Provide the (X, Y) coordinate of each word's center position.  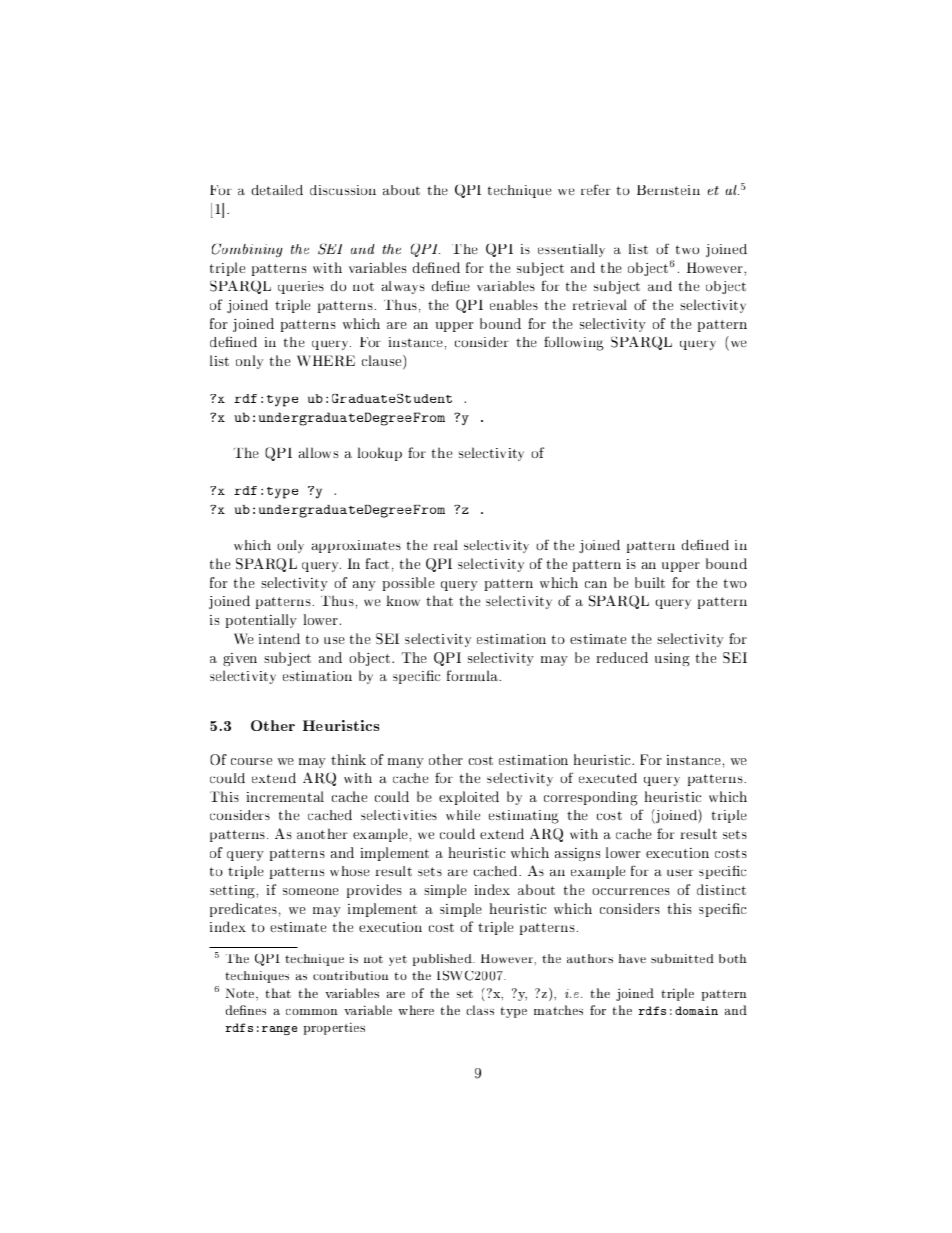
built (650, 582)
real (446, 545)
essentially (571, 250)
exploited (469, 798)
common (312, 1012)
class (480, 1010)
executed (608, 778)
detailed (277, 190)
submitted (682, 958)
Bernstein (668, 190)
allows (318, 452)
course (251, 761)
